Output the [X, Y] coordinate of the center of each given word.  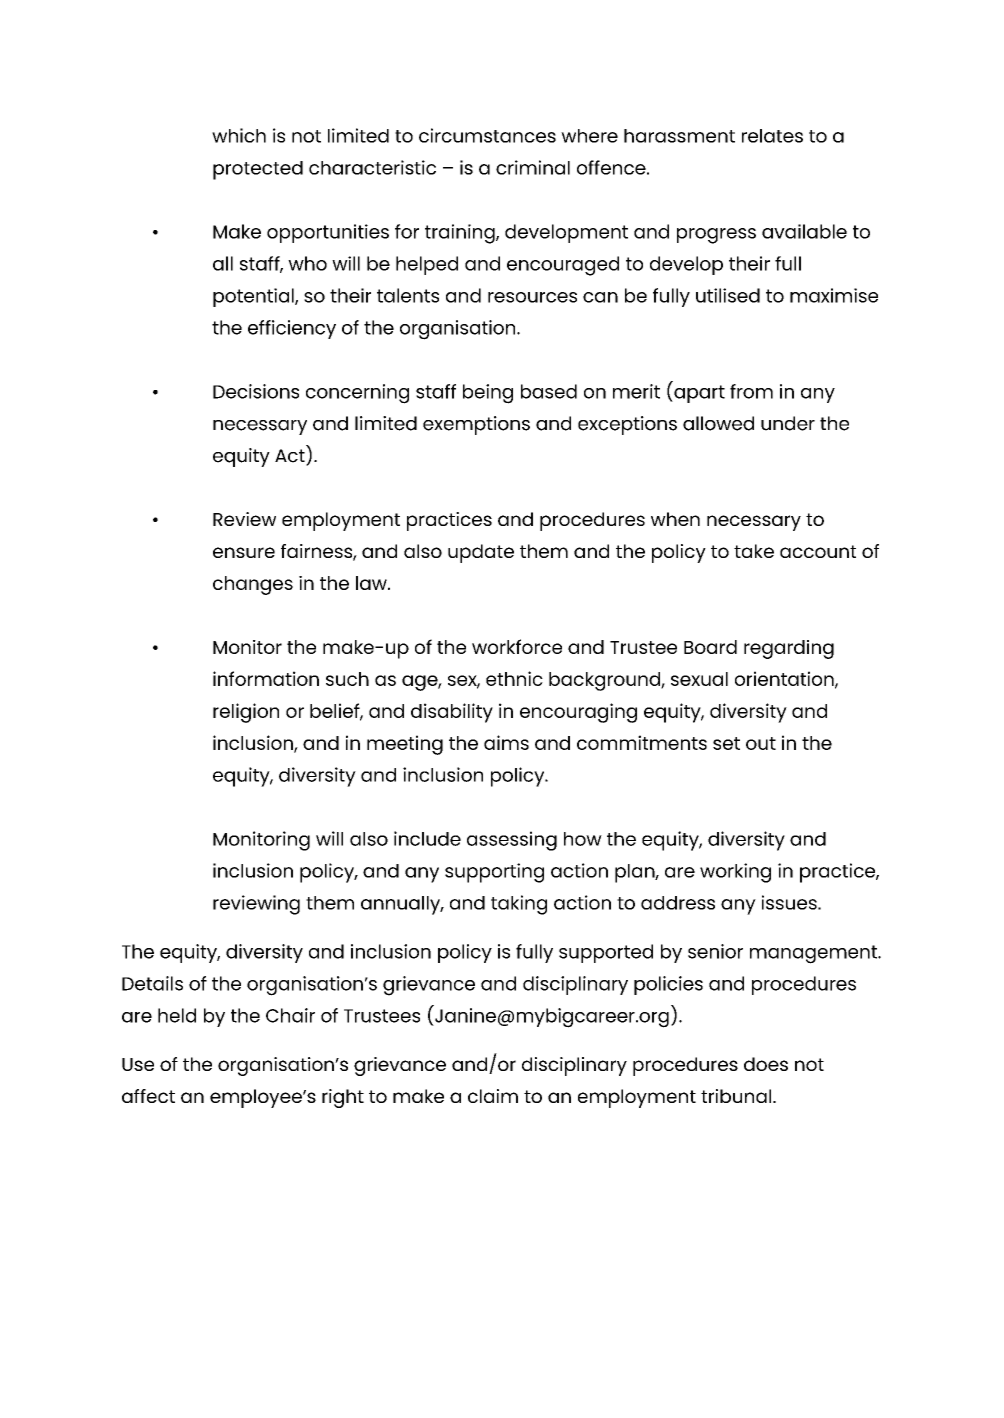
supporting [494, 873]
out [761, 743]
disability [452, 713]
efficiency [292, 329]
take [754, 551]
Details [152, 983]
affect [148, 1096]
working [735, 873]
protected [258, 170]
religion [246, 713]
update [481, 553]
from [751, 391]
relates [772, 136]
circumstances [487, 135]
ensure [244, 552]
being [488, 394]
